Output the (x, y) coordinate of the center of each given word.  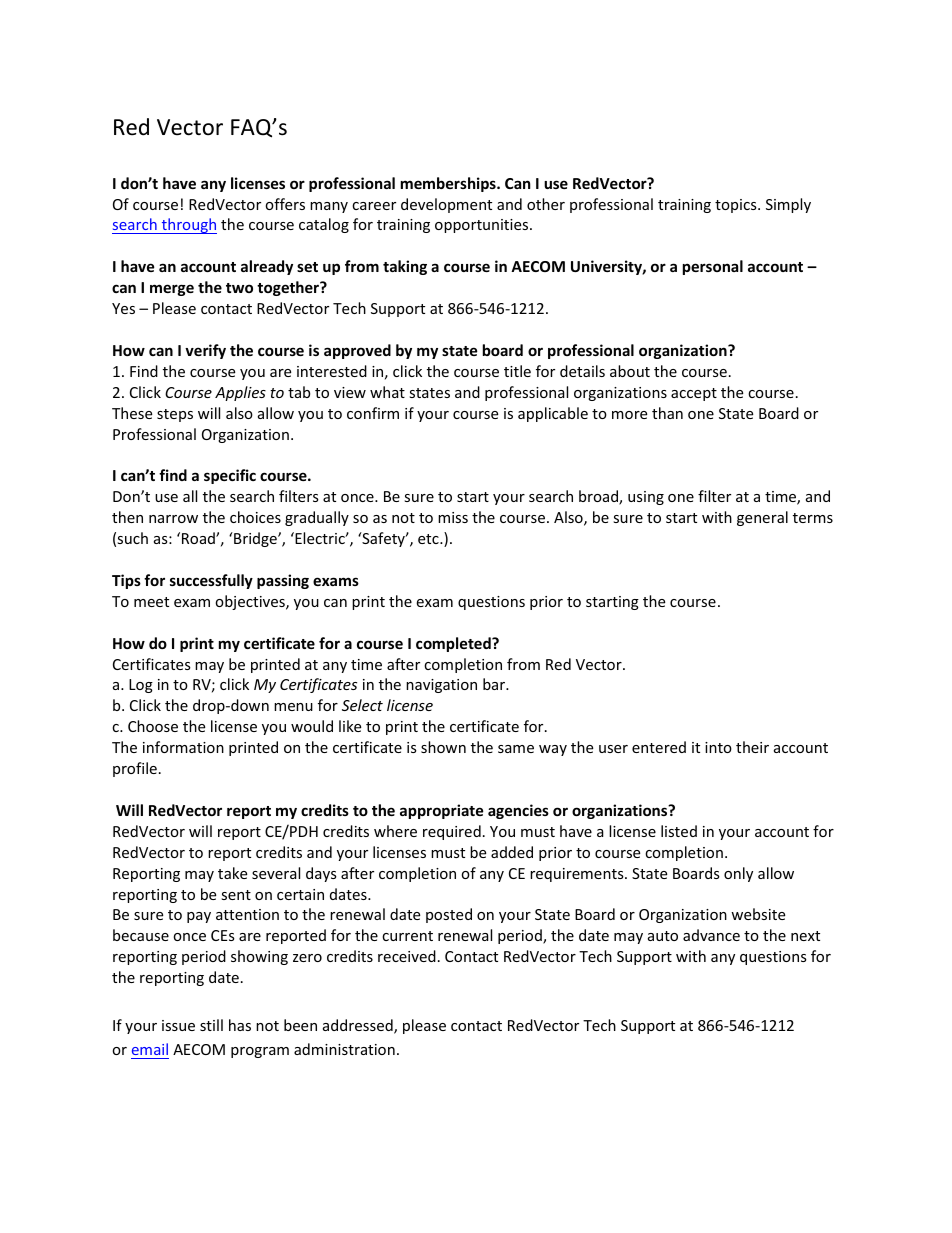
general (762, 518)
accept (694, 394)
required (452, 832)
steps (175, 415)
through (188, 226)
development (446, 205)
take (232, 873)
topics (737, 206)
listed (679, 831)
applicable (553, 414)
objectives (251, 602)
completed (454, 644)
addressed (359, 1026)
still (211, 1025)
